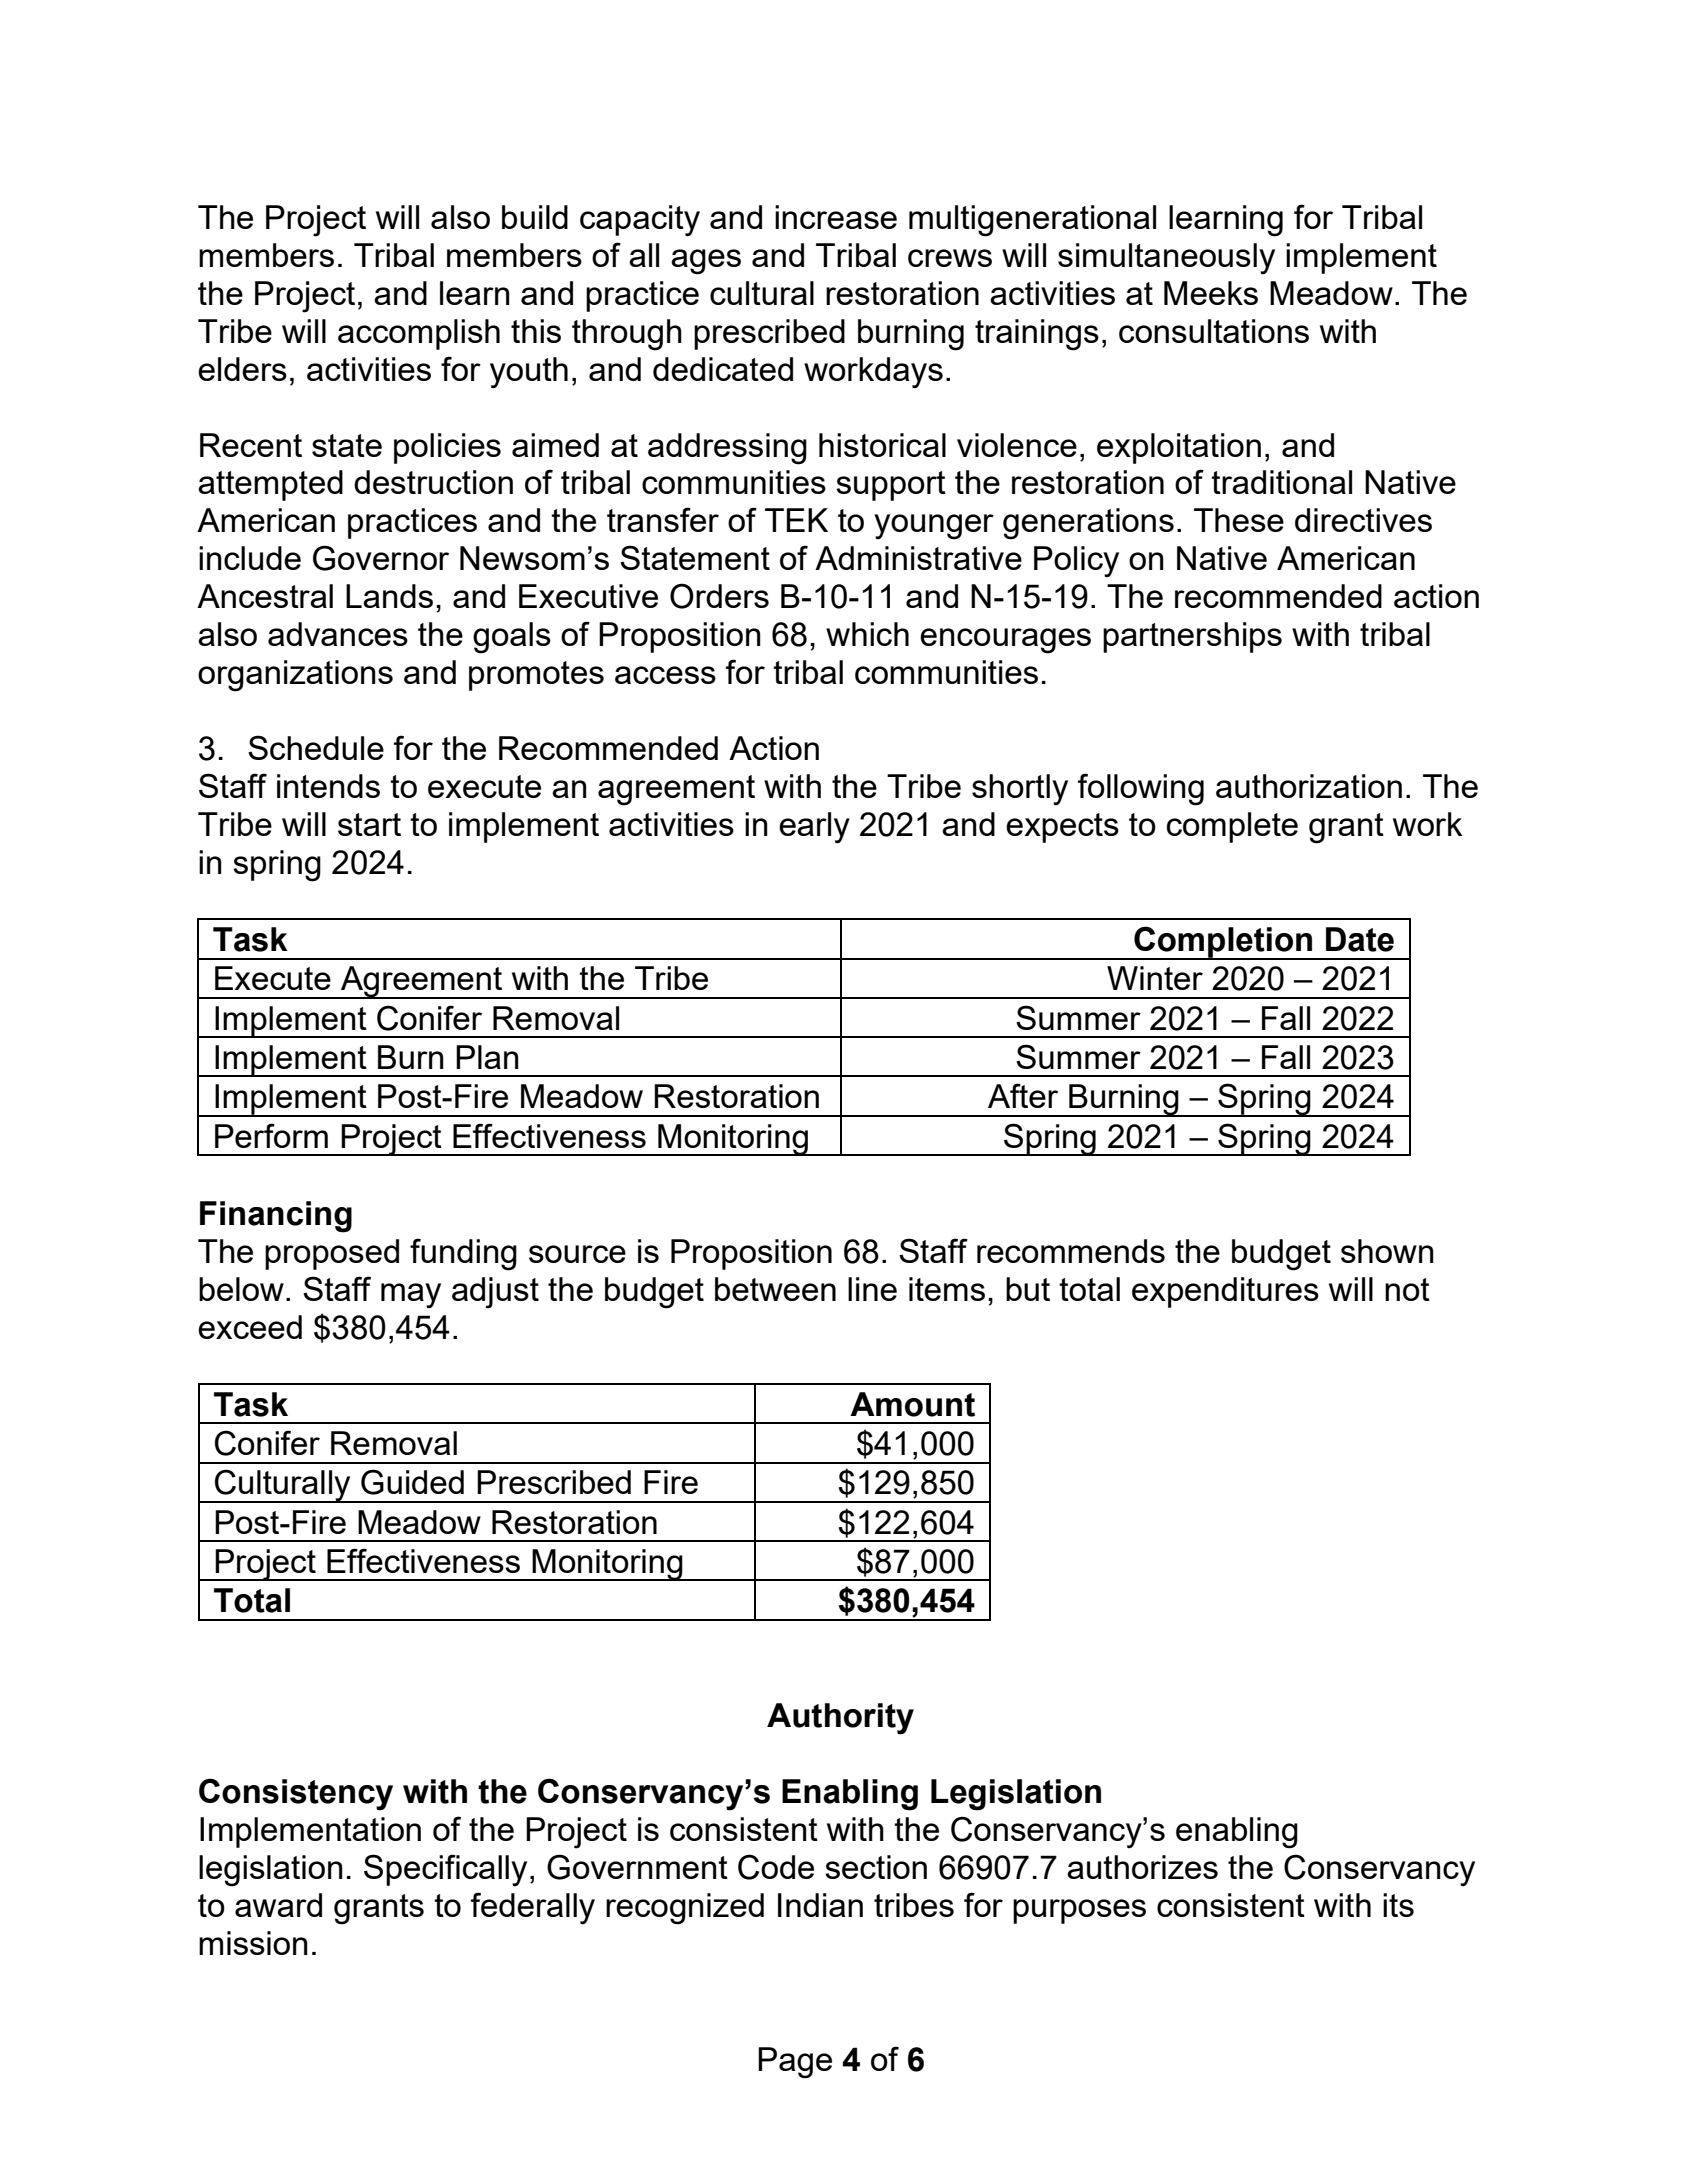  I want to click on accomplish, so click(419, 334).
